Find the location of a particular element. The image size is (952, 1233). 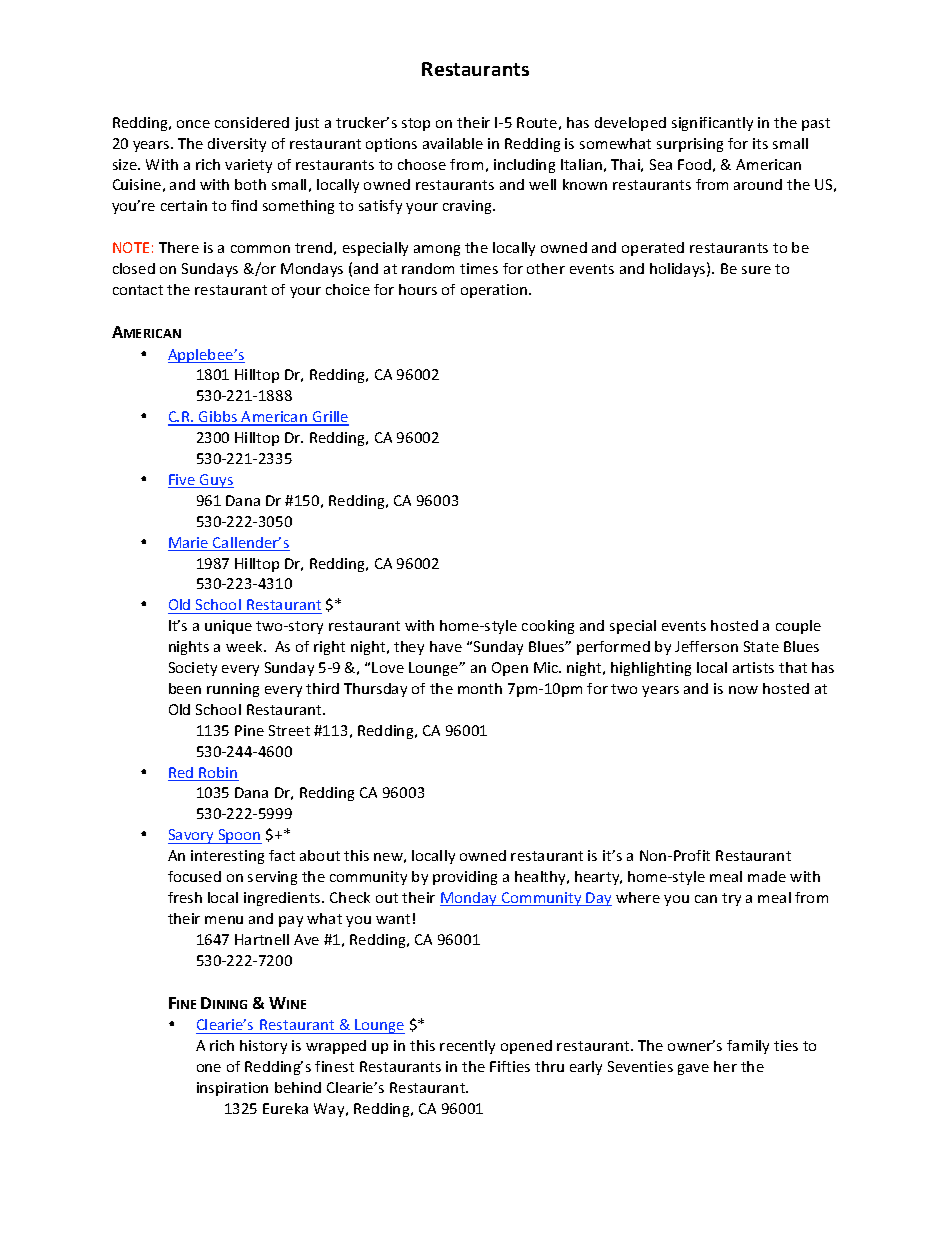

one is located at coordinates (209, 1068).
